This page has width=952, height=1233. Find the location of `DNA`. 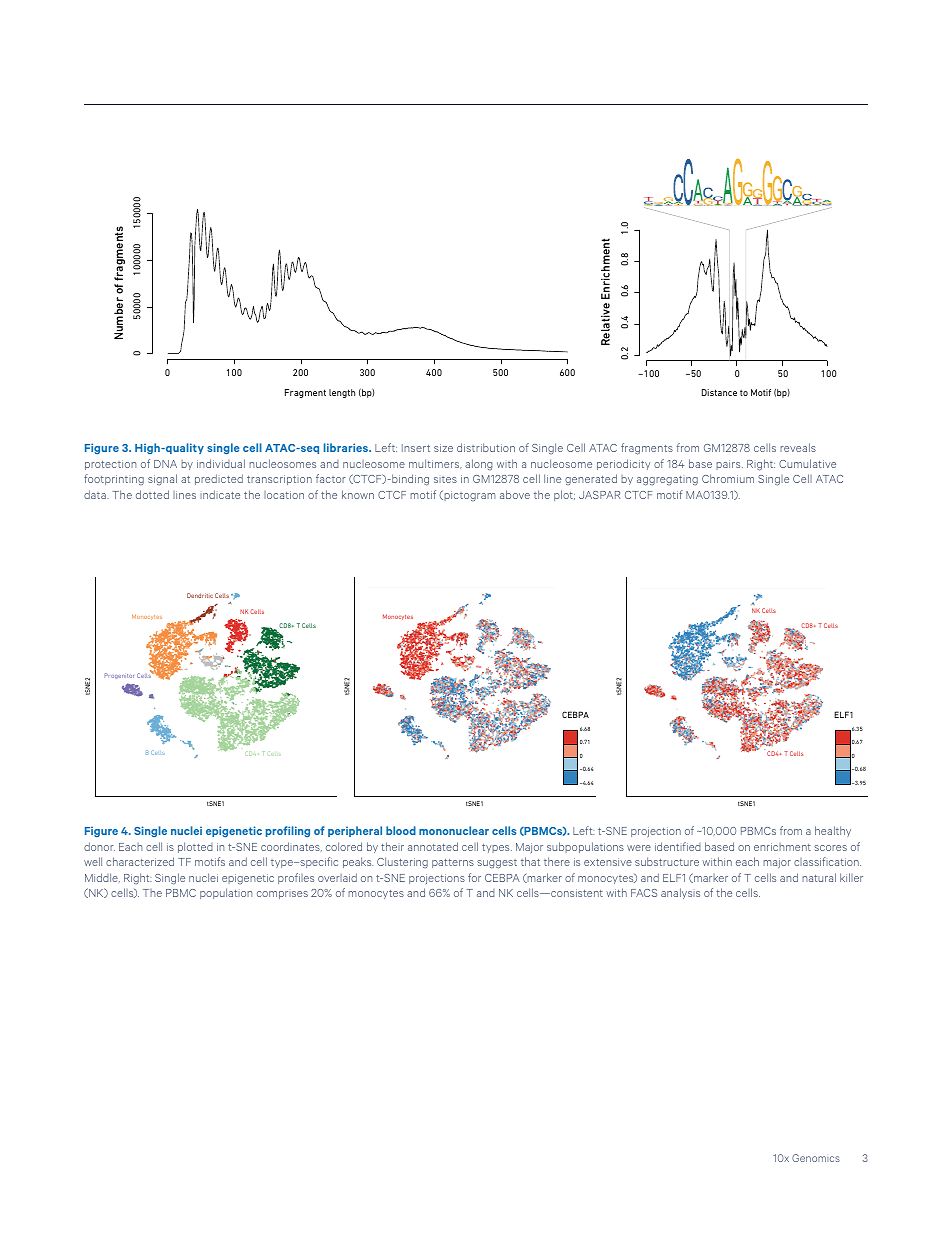

DNA is located at coordinates (165, 464).
